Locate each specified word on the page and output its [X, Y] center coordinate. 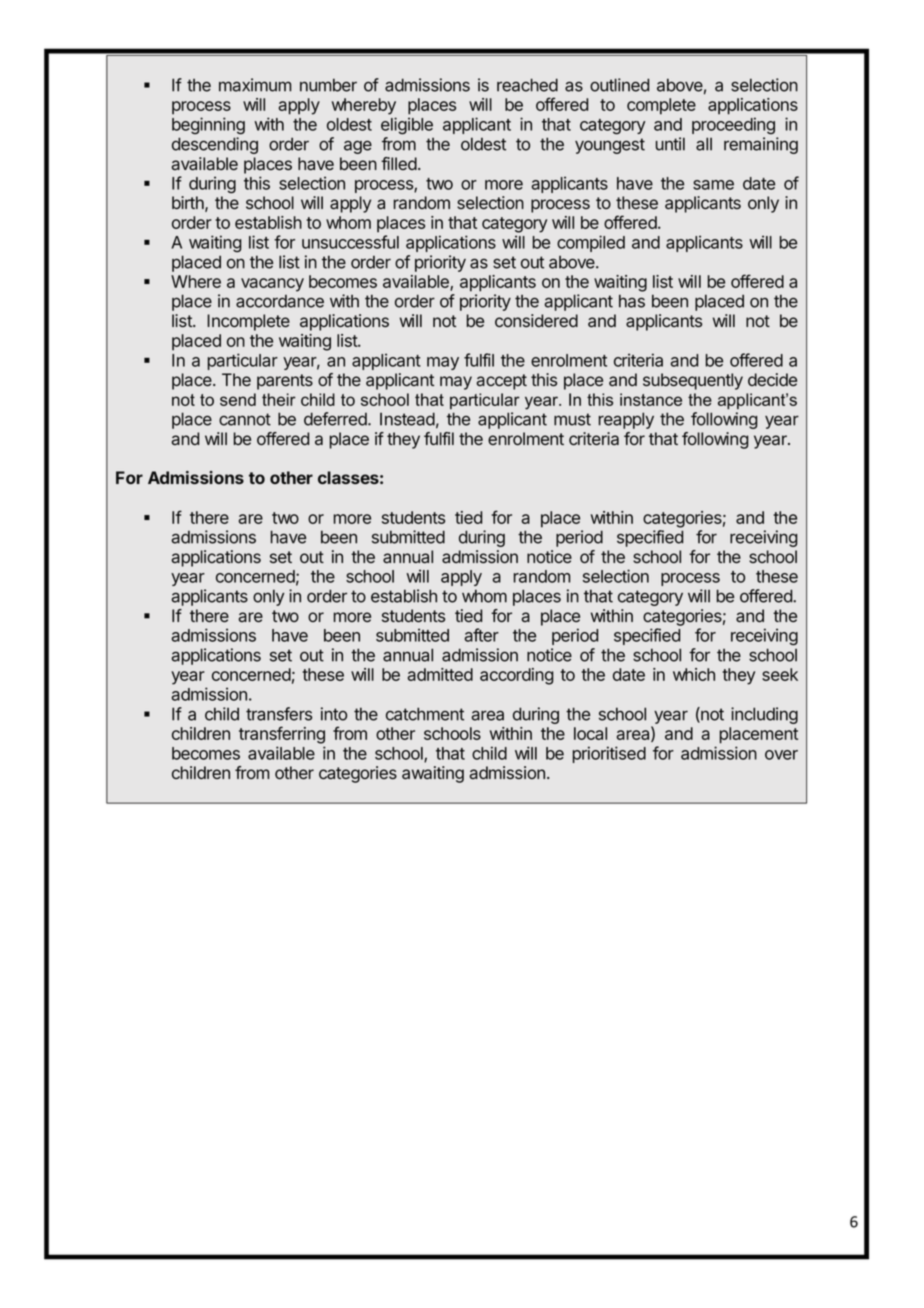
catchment [425, 714]
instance [651, 399]
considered [536, 321]
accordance [280, 301]
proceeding [733, 126]
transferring [282, 735]
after [481, 635]
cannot [245, 419]
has [632, 301]
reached [527, 85]
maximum [255, 85]
